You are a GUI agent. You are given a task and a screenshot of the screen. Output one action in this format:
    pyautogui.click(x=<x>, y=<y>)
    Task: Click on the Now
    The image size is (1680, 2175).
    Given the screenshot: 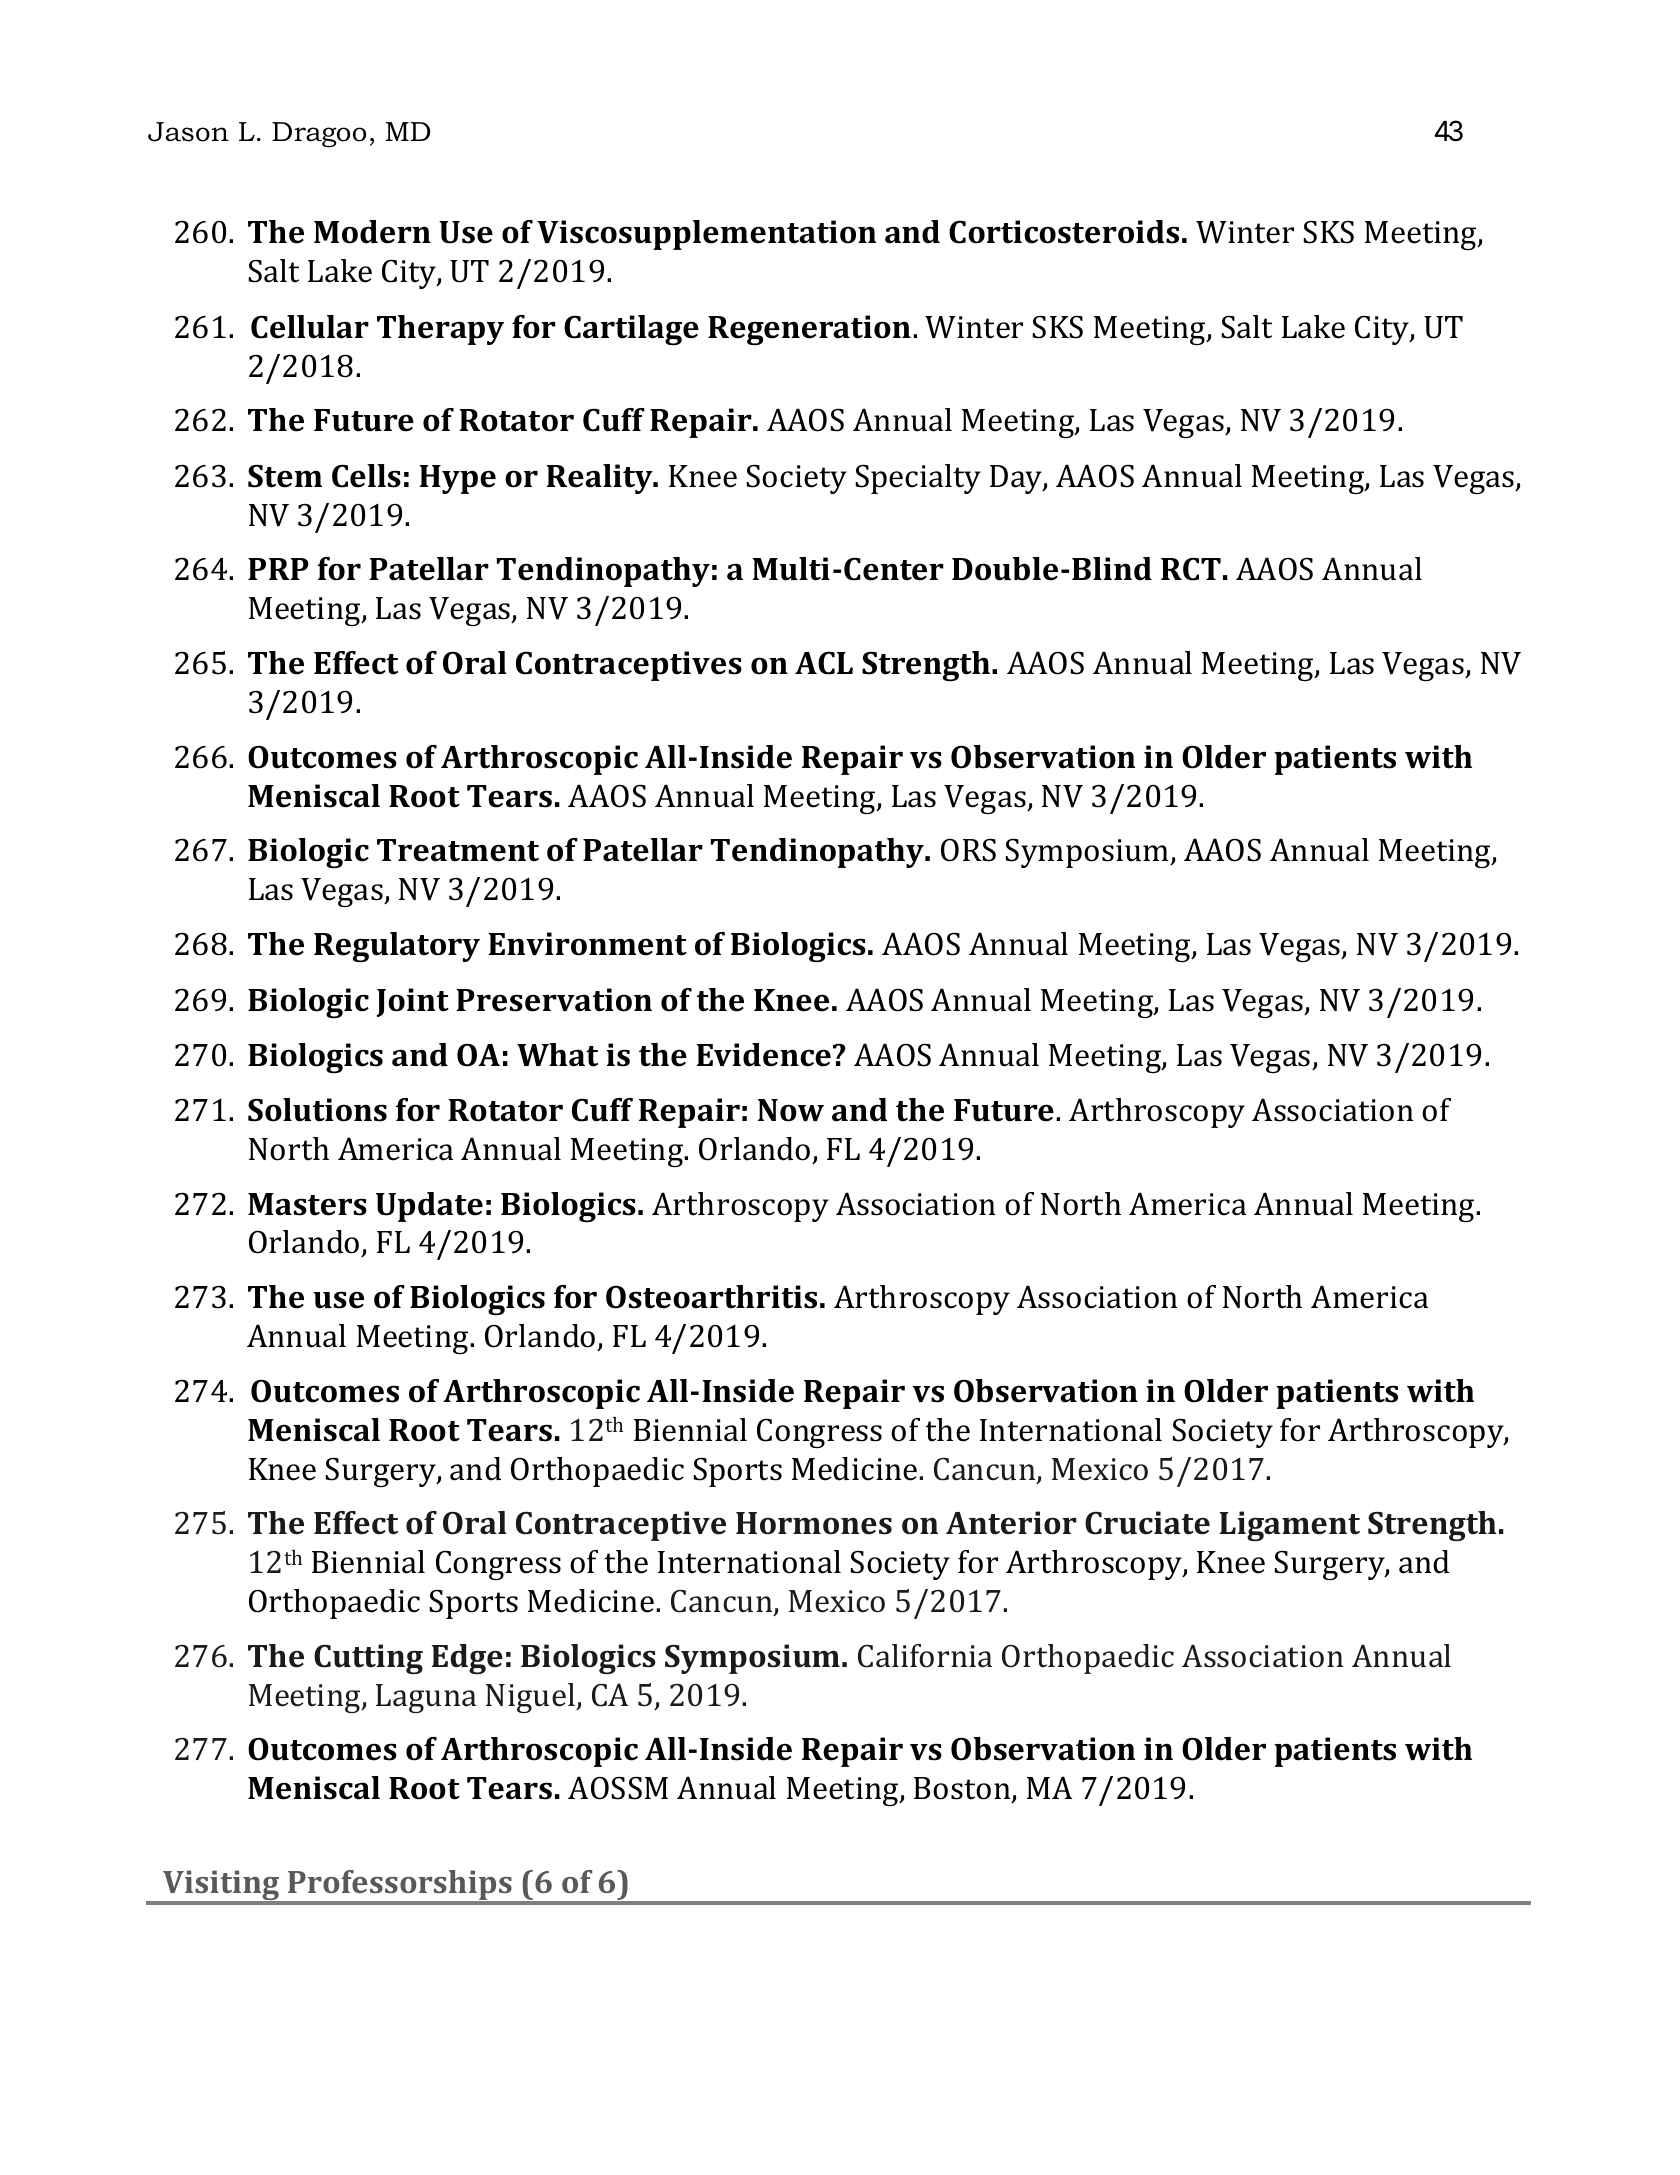 What is the action you would take?
    pyautogui.click(x=791, y=1110)
